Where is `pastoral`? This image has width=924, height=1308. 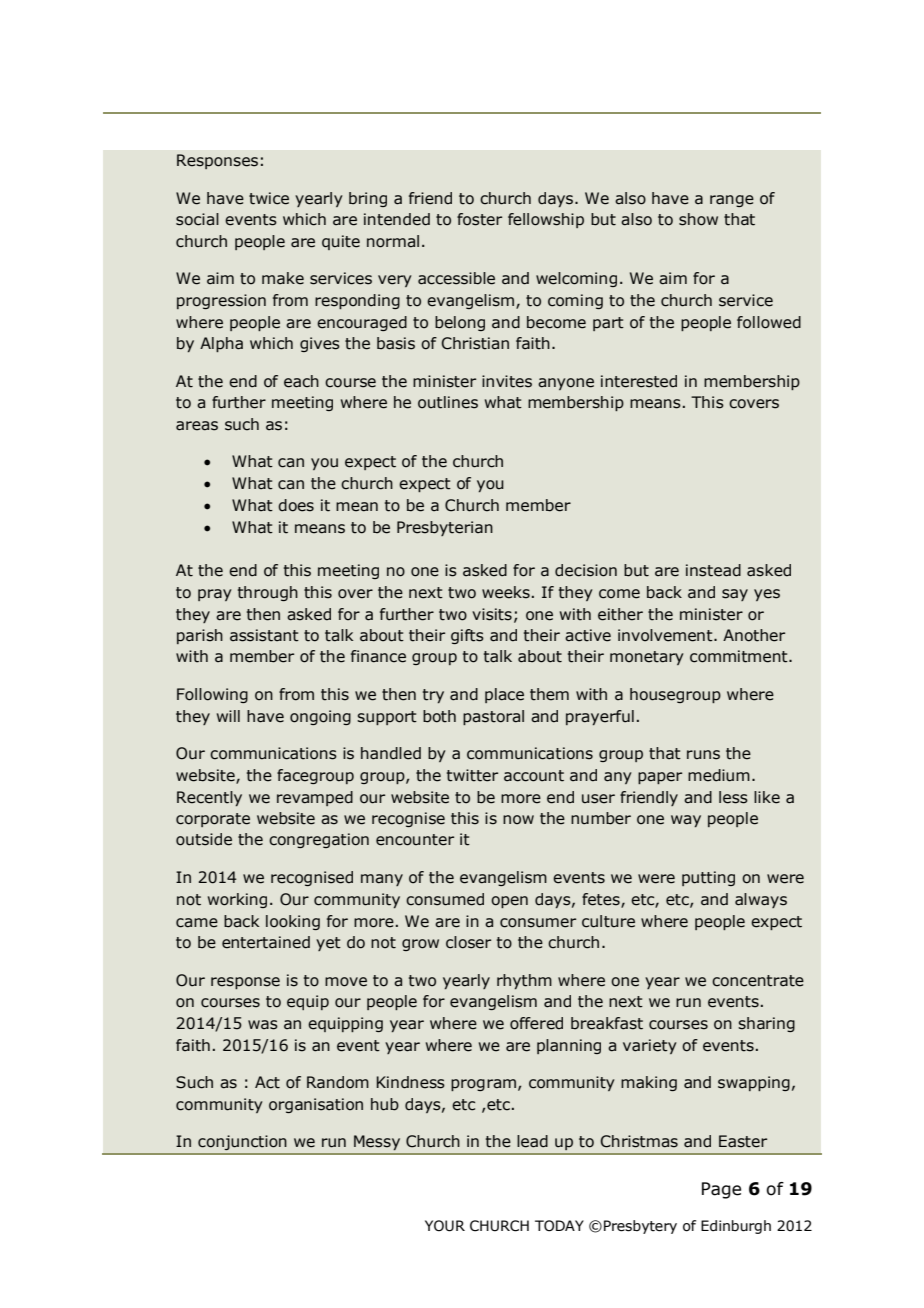
pastoral is located at coordinates (493, 717).
